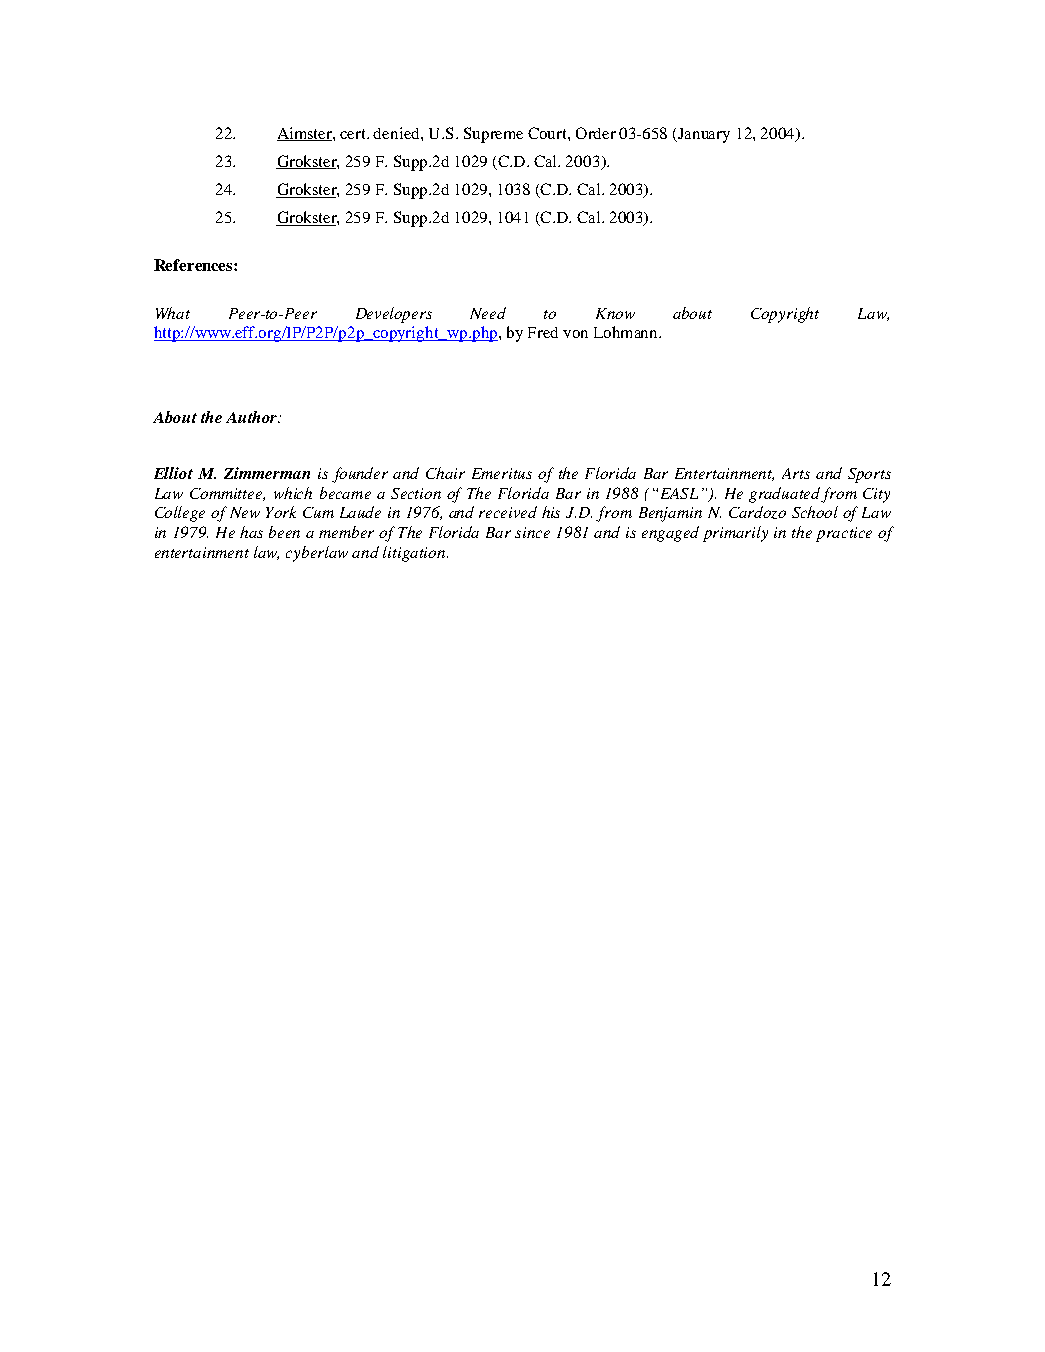 The width and height of the image is (1045, 1352). Describe the element at coordinates (173, 313) in the image. I see `What` at that location.
